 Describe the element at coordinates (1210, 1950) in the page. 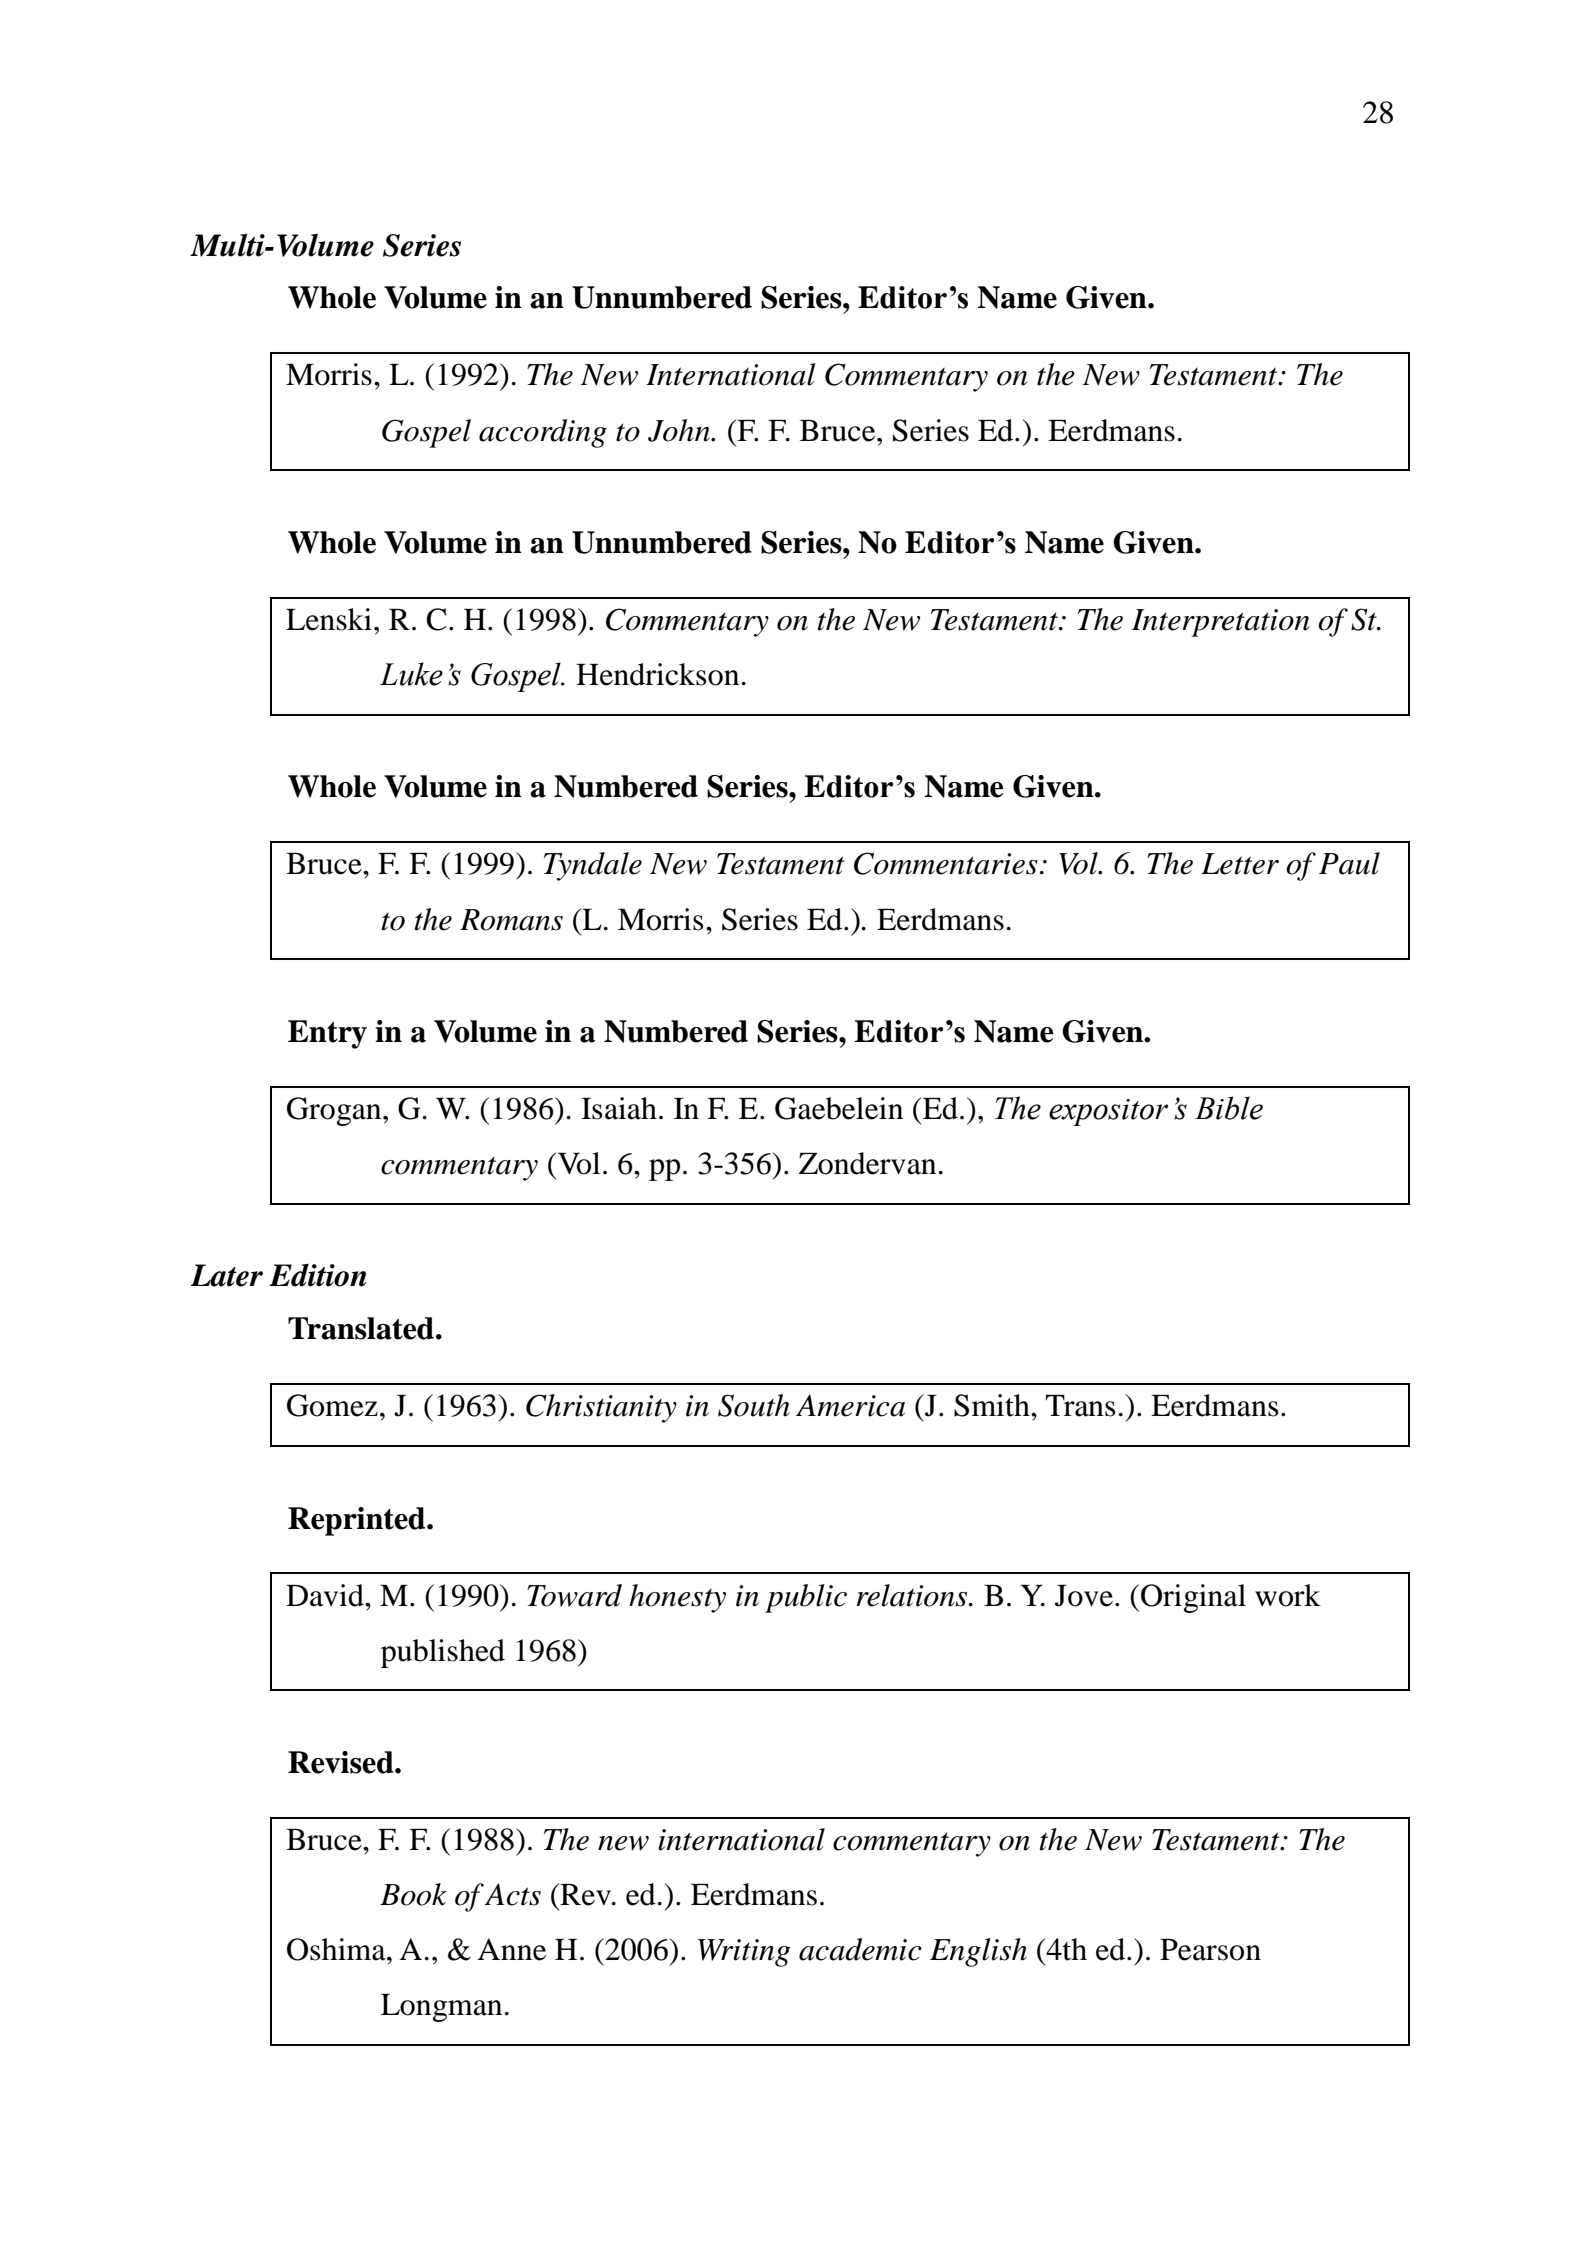

I see `Pearson` at that location.
